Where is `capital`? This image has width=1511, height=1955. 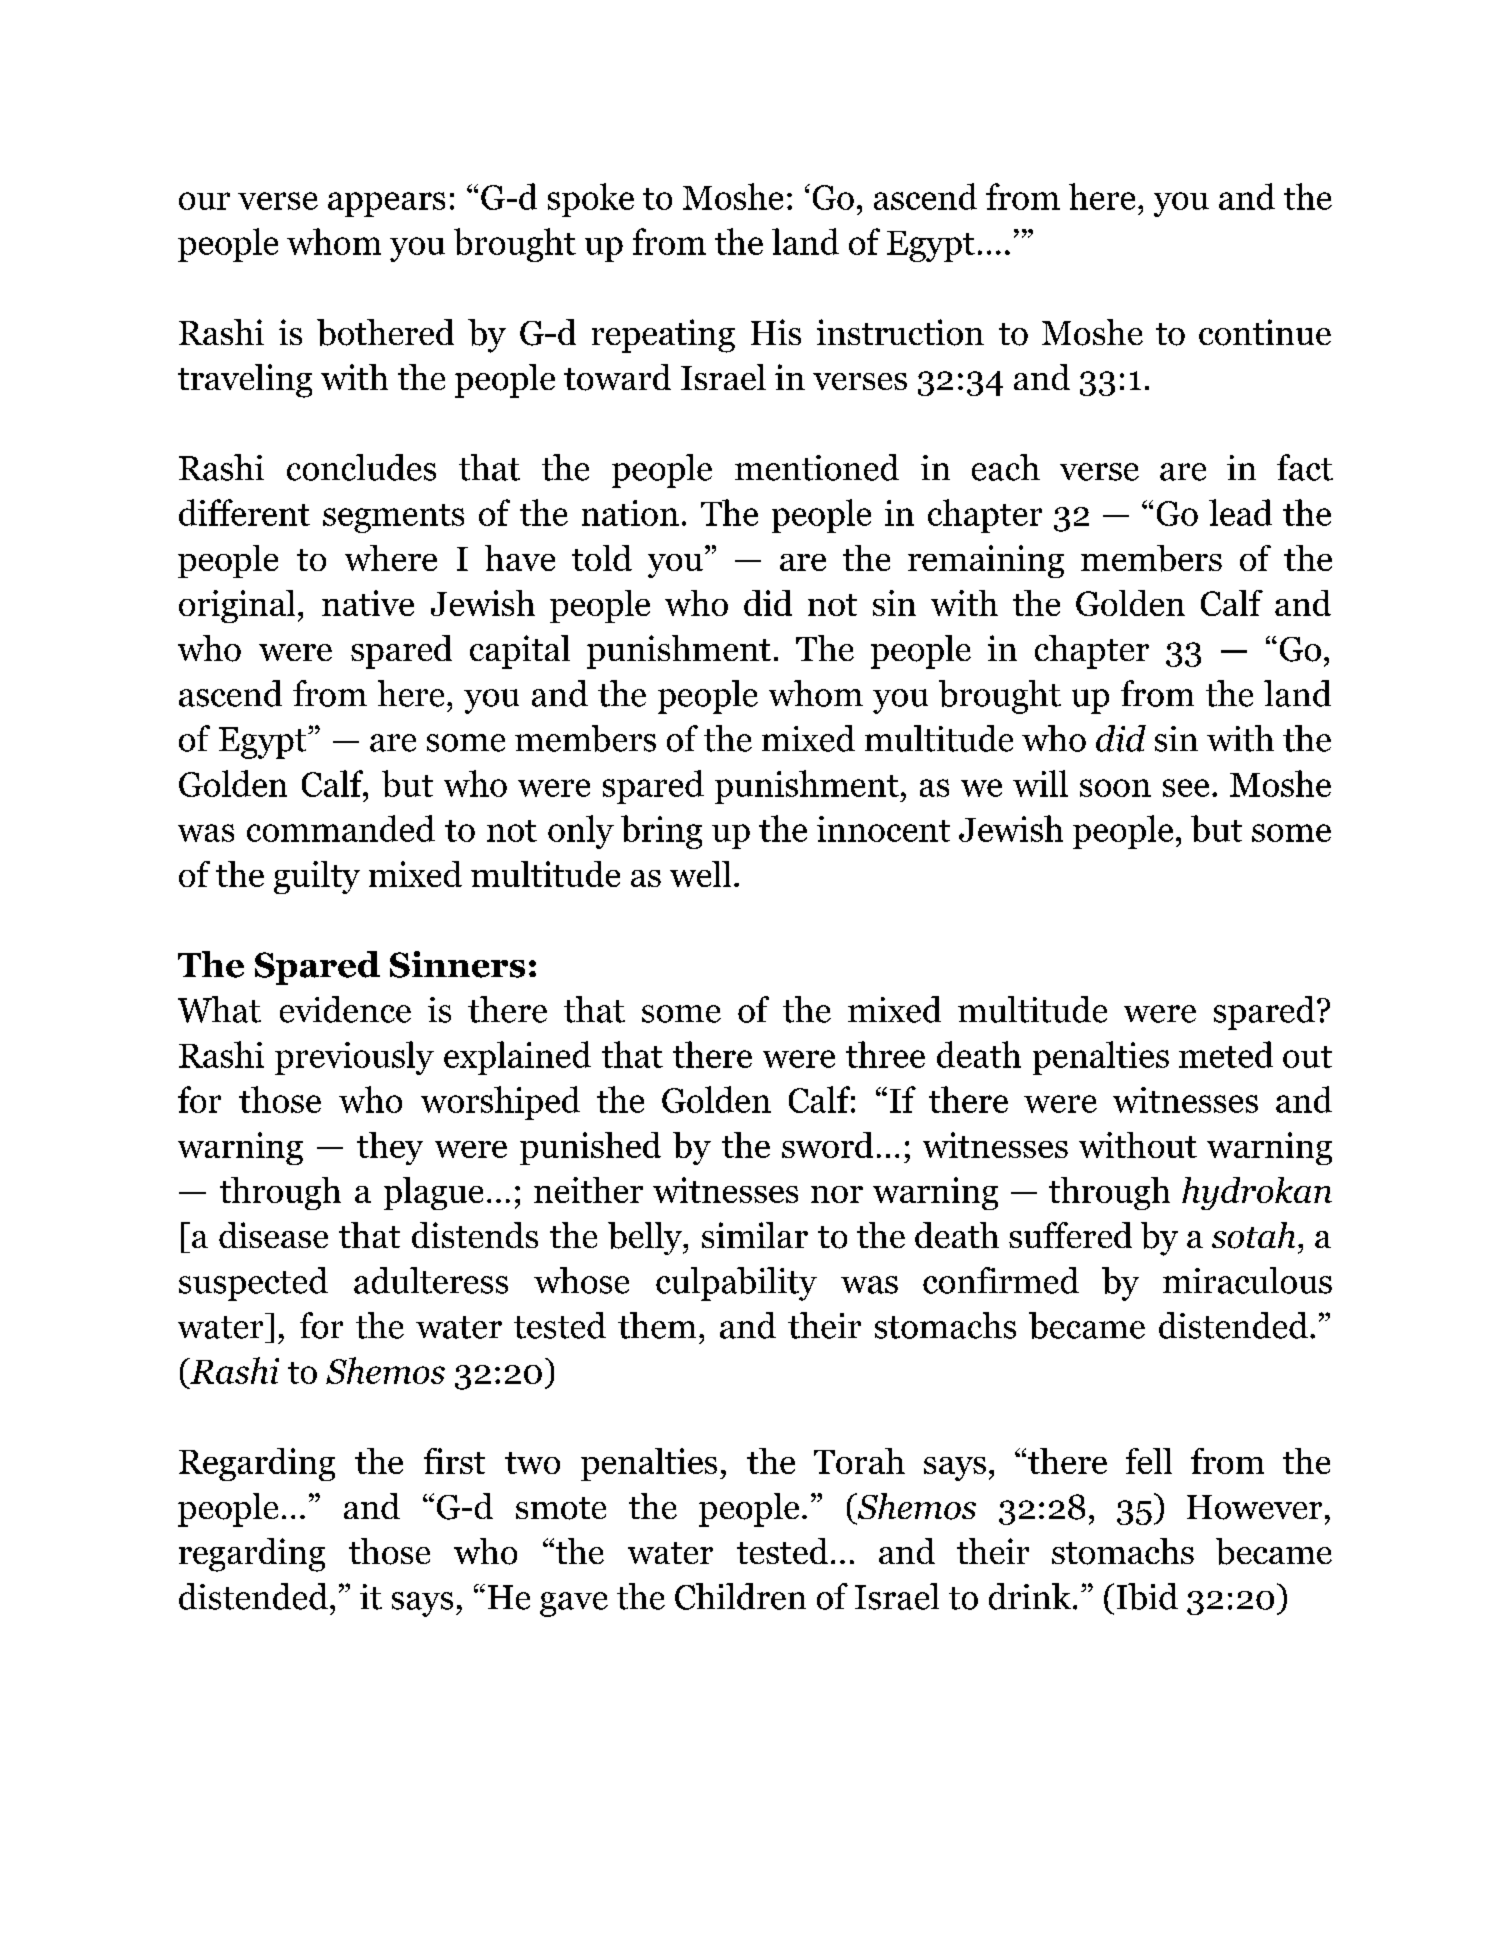 capital is located at coordinates (520, 652).
